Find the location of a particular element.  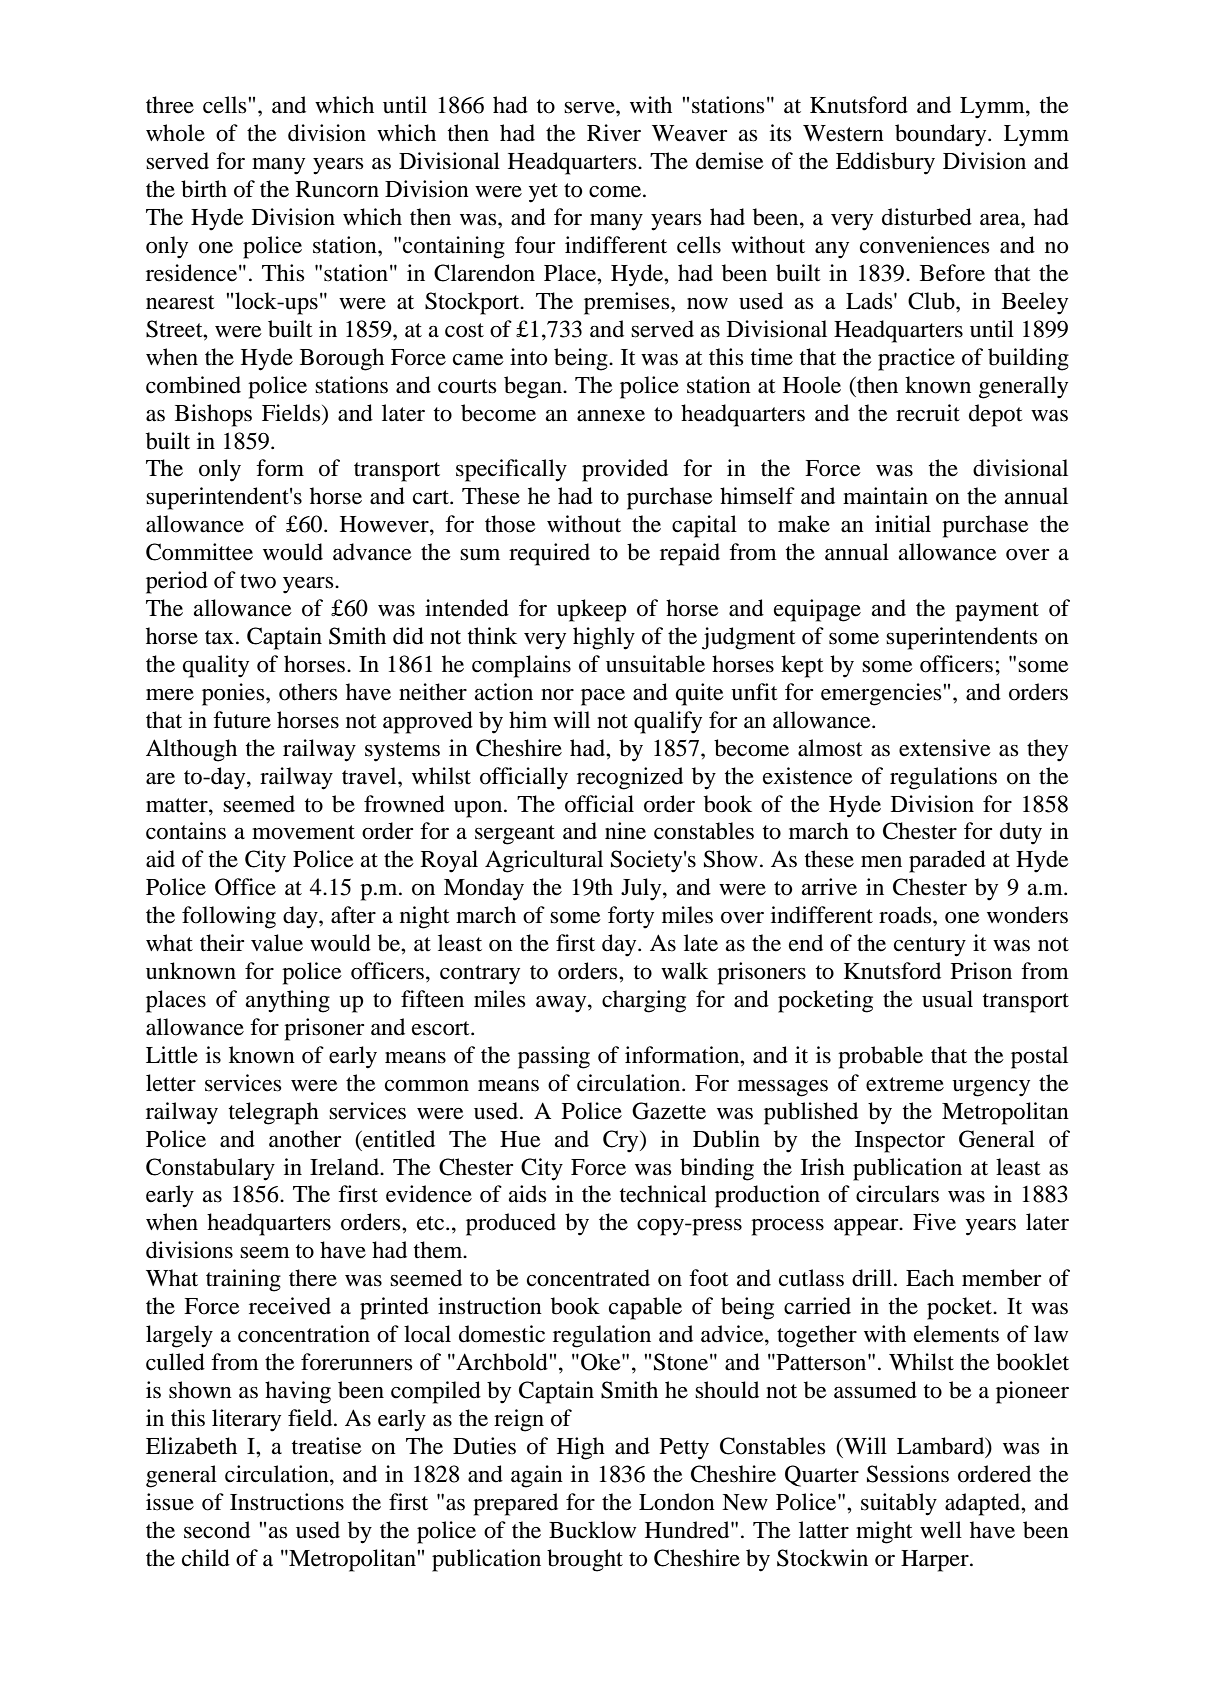

brought is located at coordinates (585, 1560).
